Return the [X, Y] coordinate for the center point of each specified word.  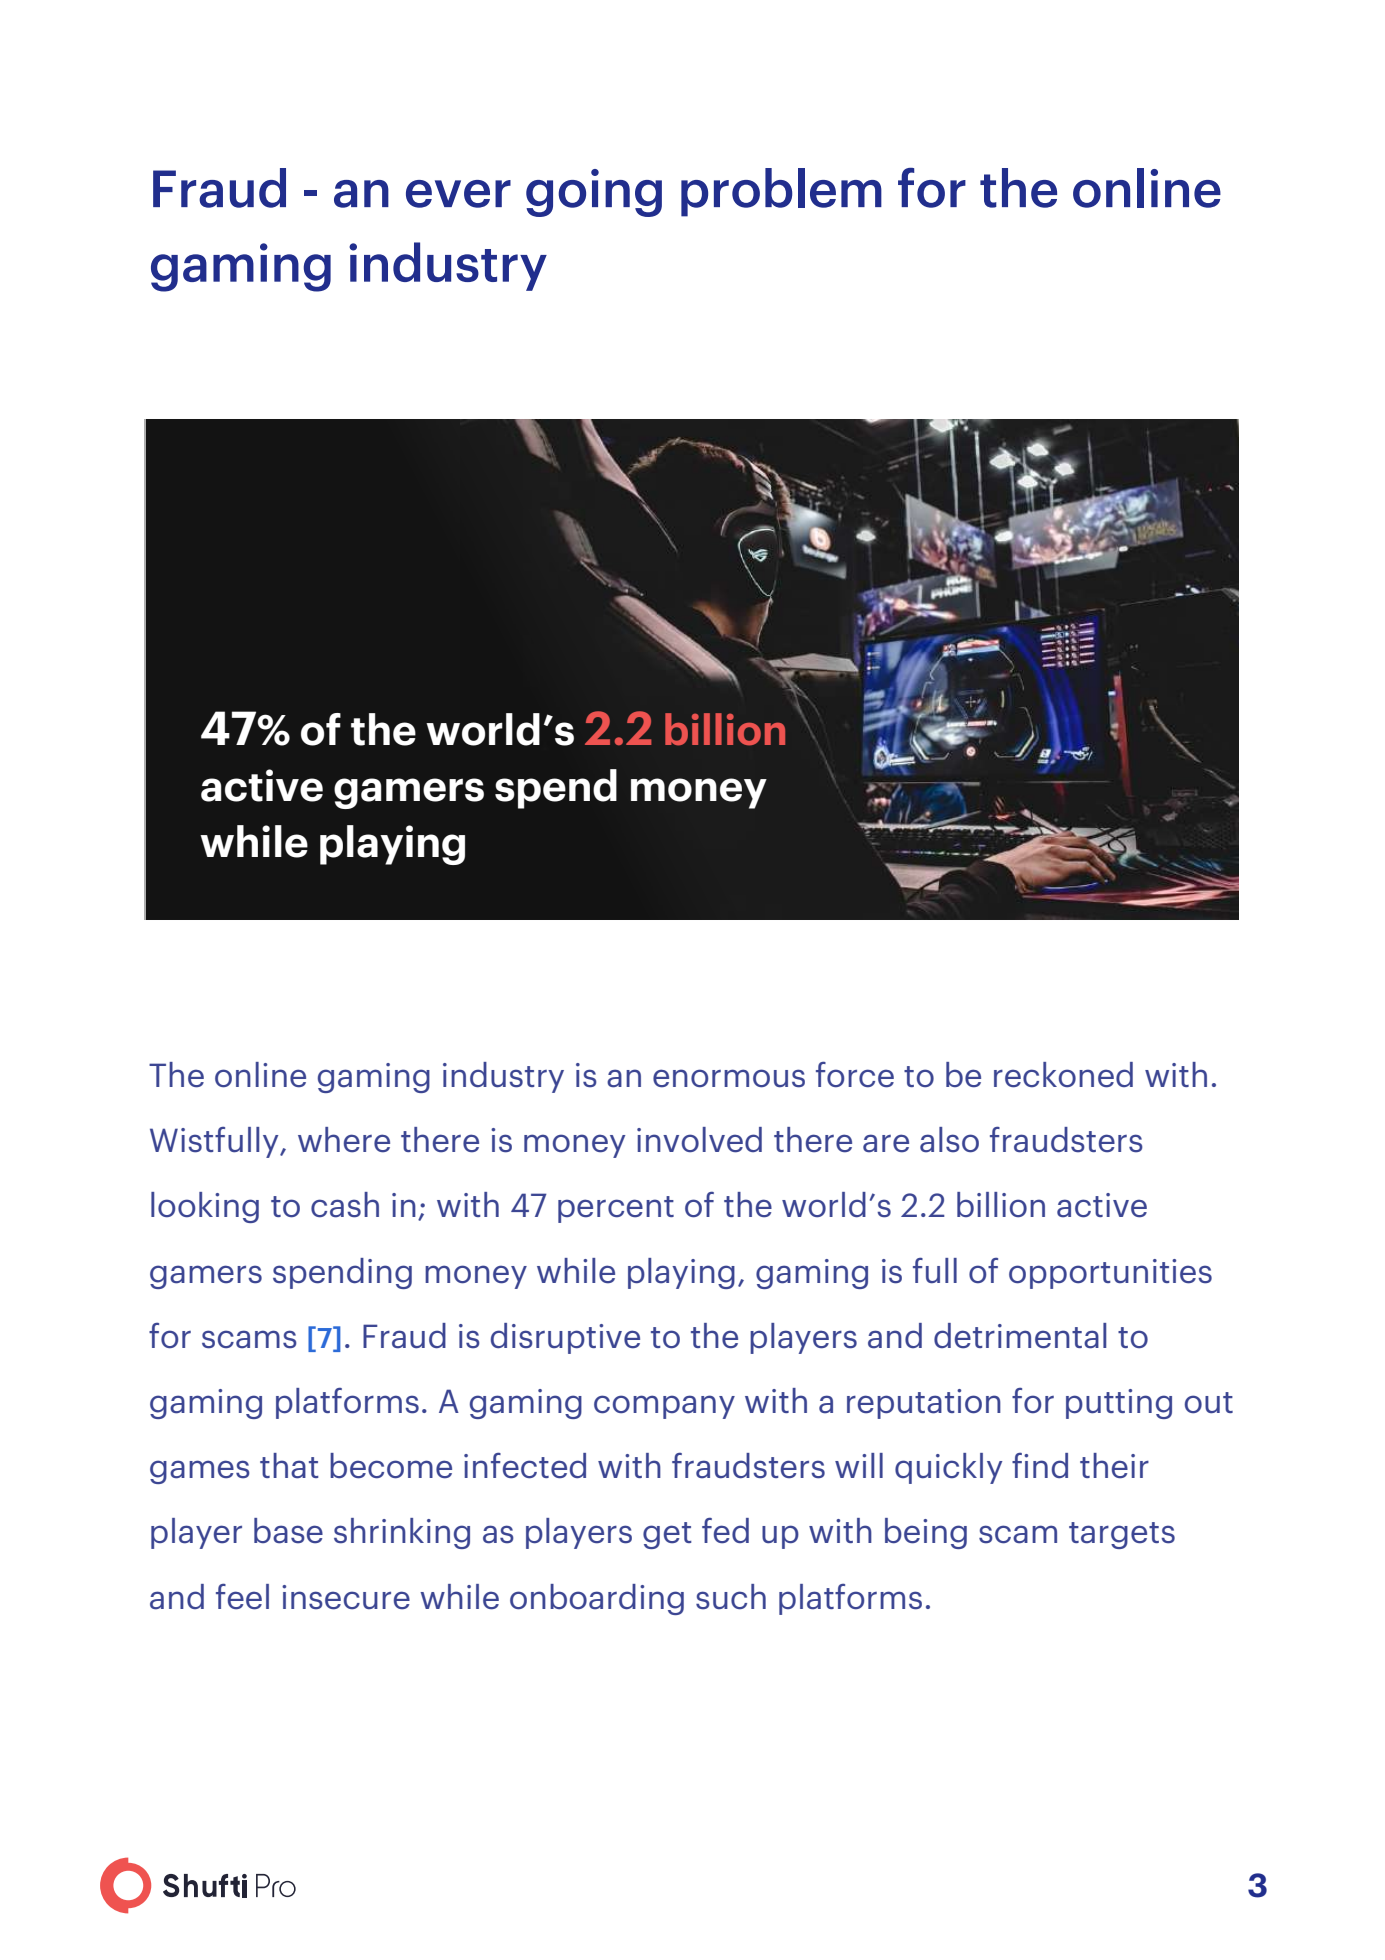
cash [345, 1205]
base [288, 1531]
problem [781, 192]
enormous [729, 1078]
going [594, 193]
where [344, 1140]
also [949, 1140]
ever [458, 194]
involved [699, 1140]
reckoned [1063, 1075]
